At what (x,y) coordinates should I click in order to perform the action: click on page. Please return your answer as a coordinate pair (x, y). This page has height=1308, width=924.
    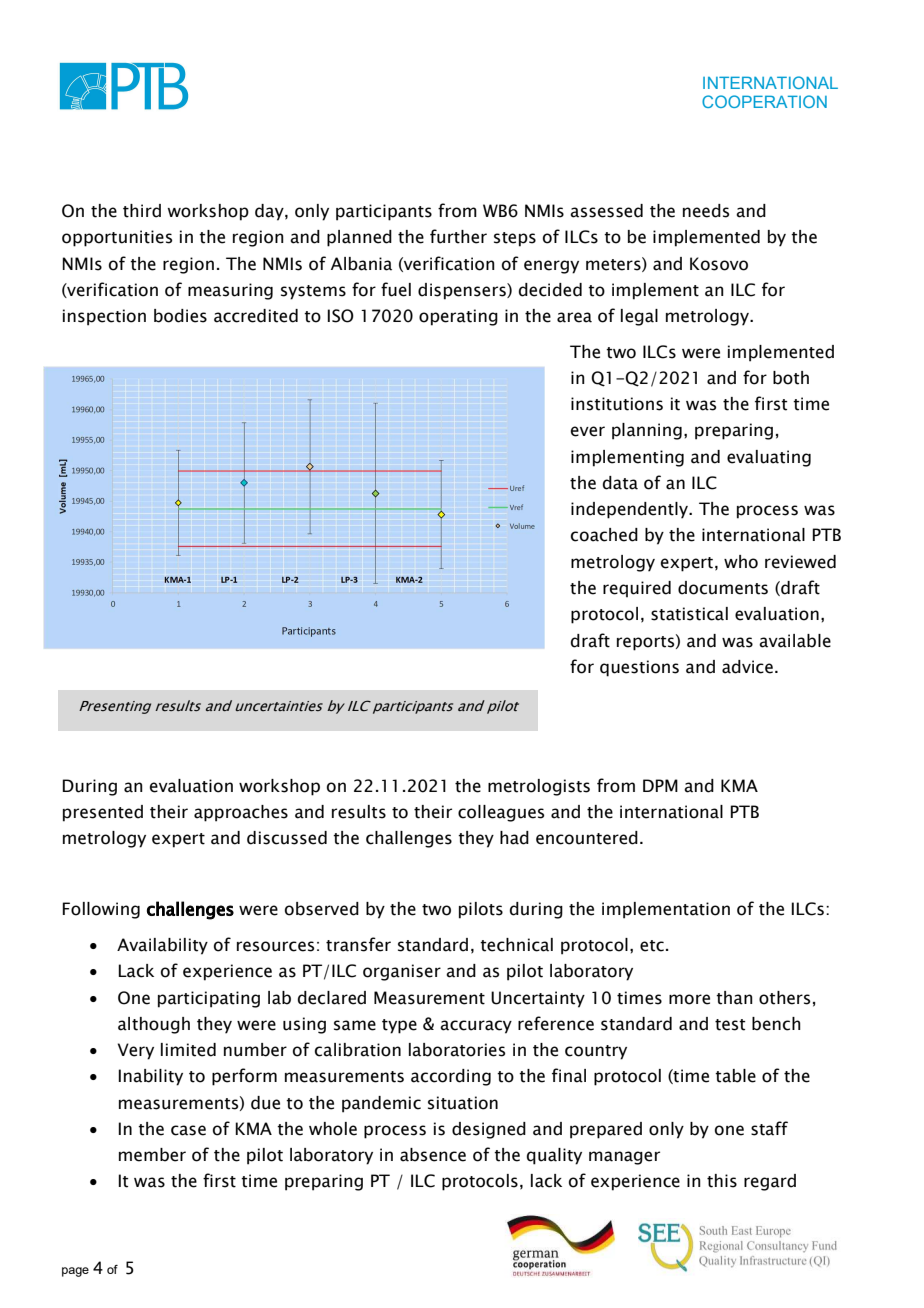
    Looking at the image, I should click on (75, 1272).
